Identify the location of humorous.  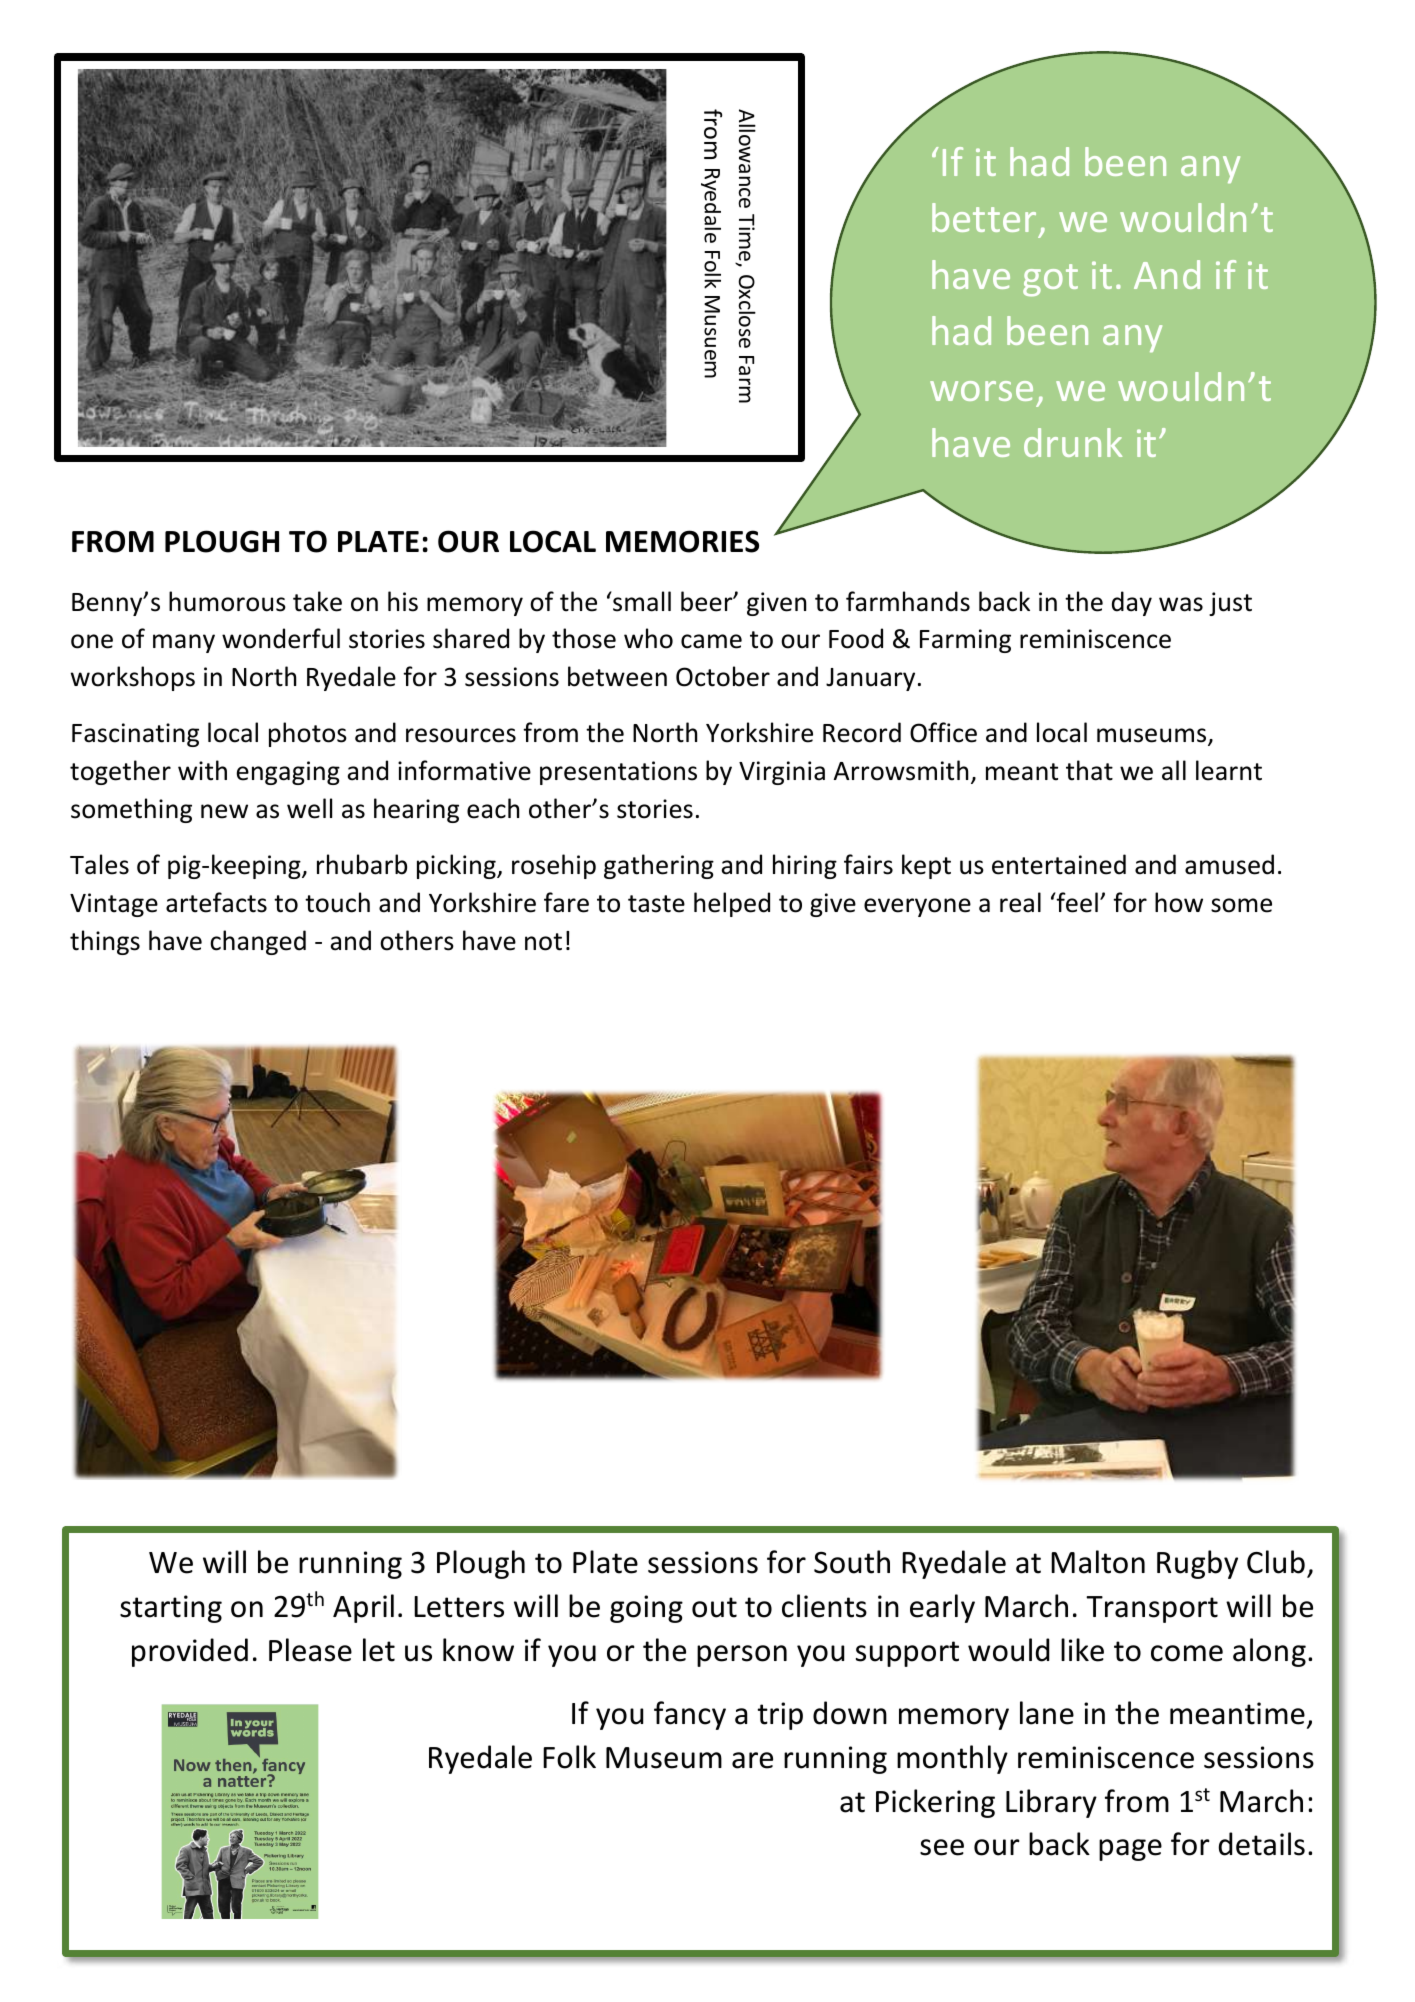
(227, 601).
